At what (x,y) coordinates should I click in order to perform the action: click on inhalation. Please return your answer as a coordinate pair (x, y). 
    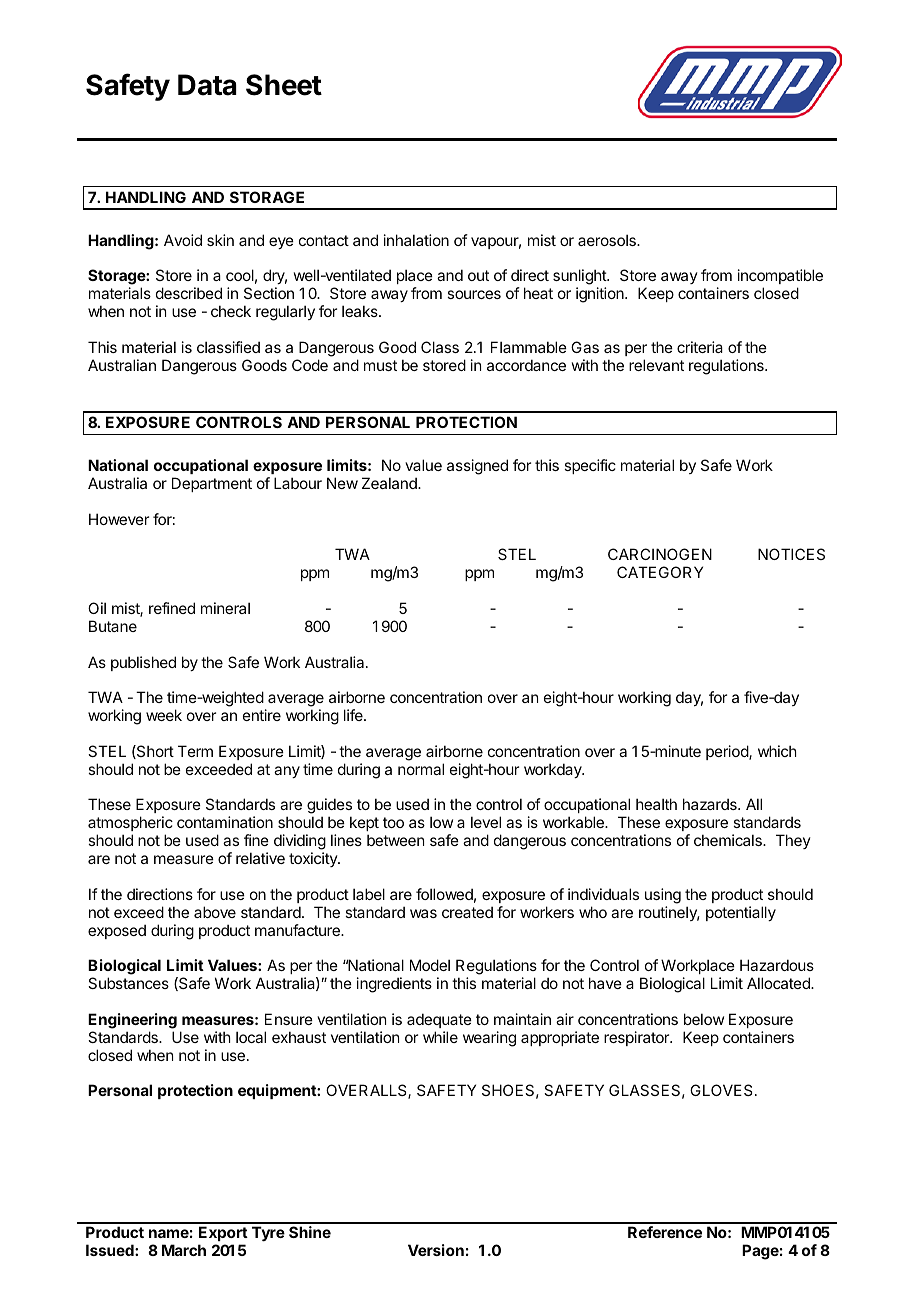
    Looking at the image, I should click on (416, 240).
